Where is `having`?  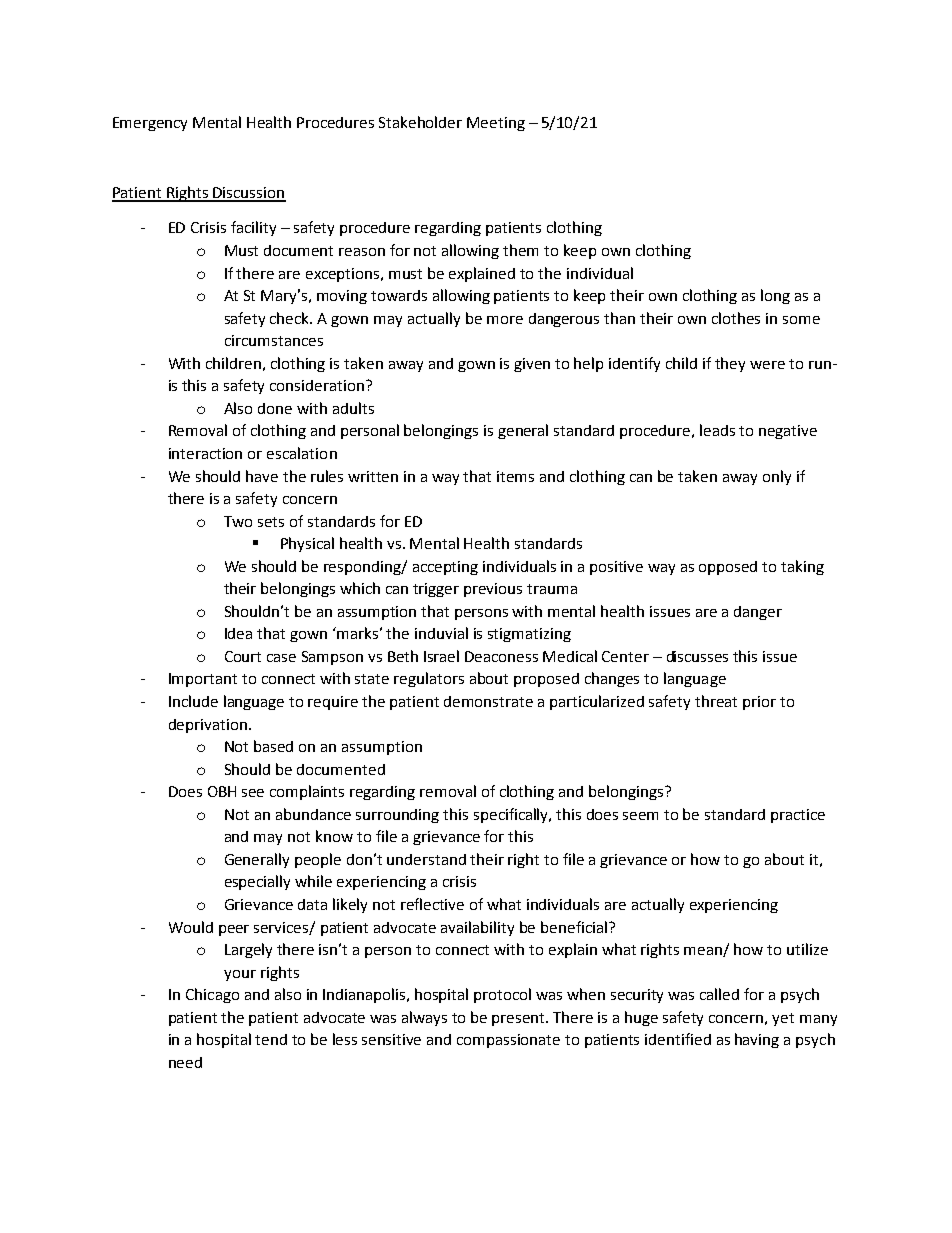
having is located at coordinates (757, 1040).
